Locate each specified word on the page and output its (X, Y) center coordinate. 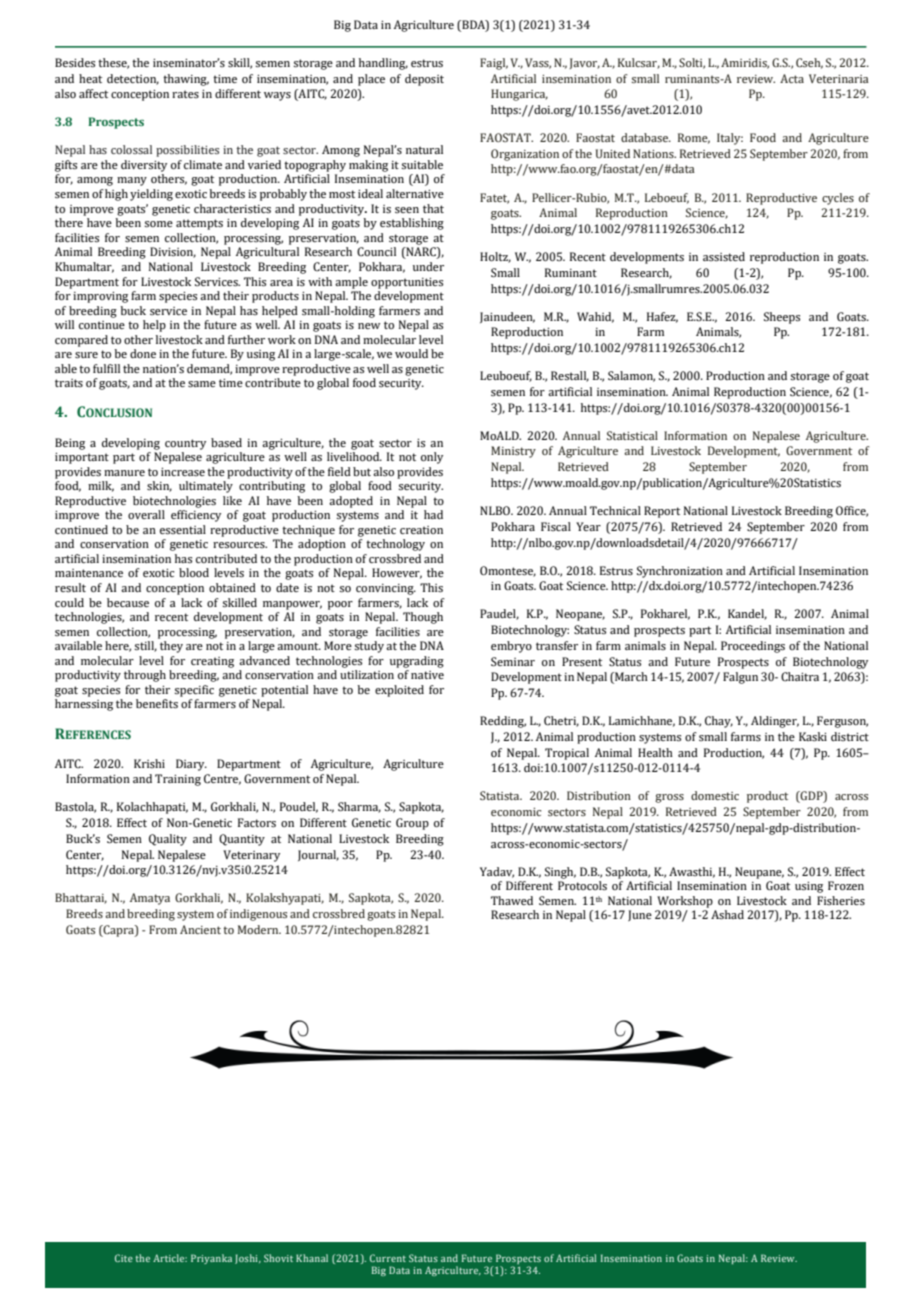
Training (178, 780)
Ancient (200, 929)
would (411, 353)
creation (421, 530)
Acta (792, 78)
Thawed (512, 900)
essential (183, 529)
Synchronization (680, 572)
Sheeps (782, 318)
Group (412, 824)
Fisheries (841, 900)
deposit (424, 80)
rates (185, 94)
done (143, 353)
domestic (715, 795)
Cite (124, 1258)
